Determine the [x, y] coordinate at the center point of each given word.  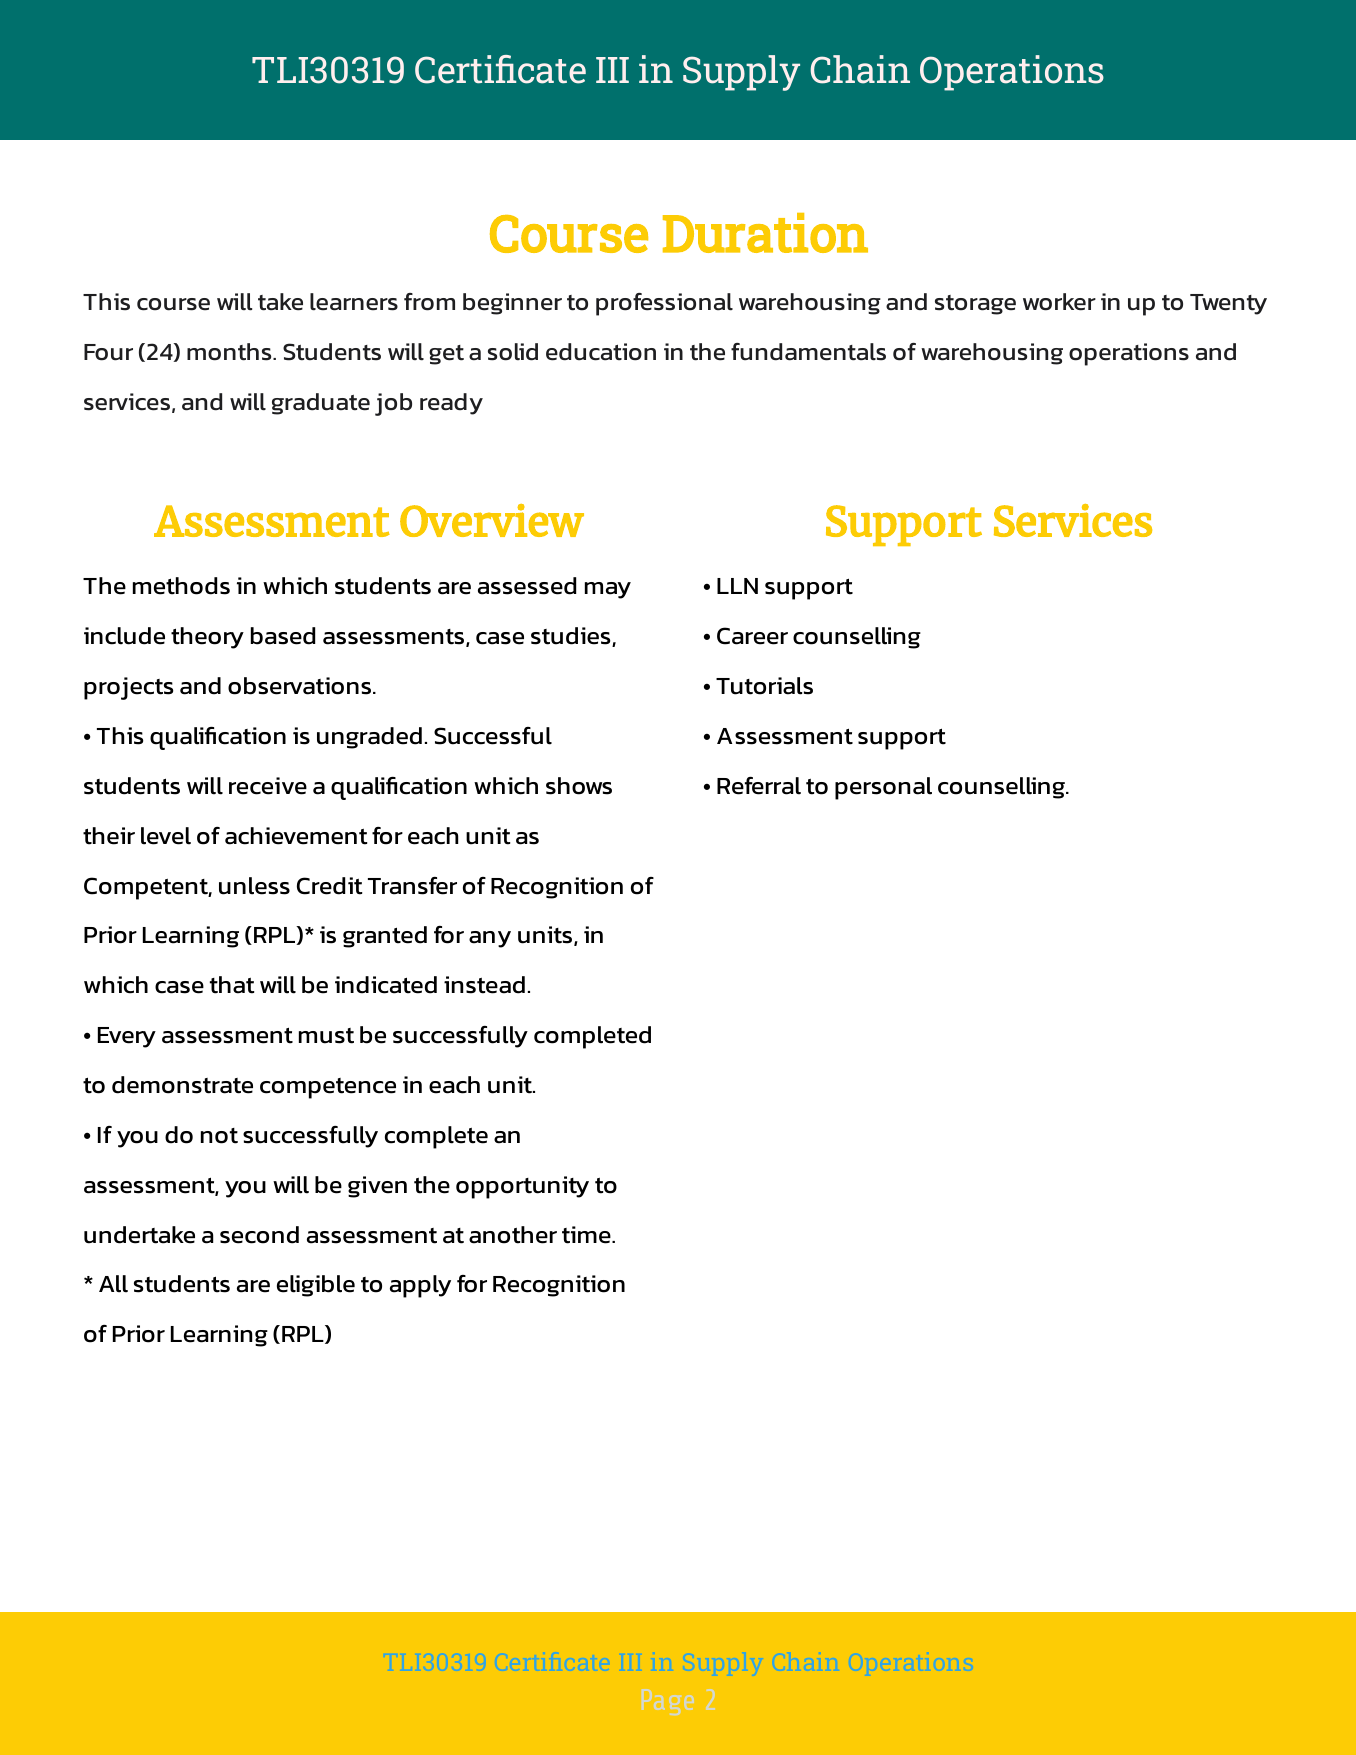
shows [579, 786]
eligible [316, 1286]
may [608, 590]
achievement [296, 836]
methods [181, 586]
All [113, 1284]
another [513, 1235]
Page [668, 1702]
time [587, 1235]
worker [1059, 302]
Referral [759, 786]
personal [883, 788]
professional [664, 304]
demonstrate [182, 1085]
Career [752, 636]
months [230, 352]
